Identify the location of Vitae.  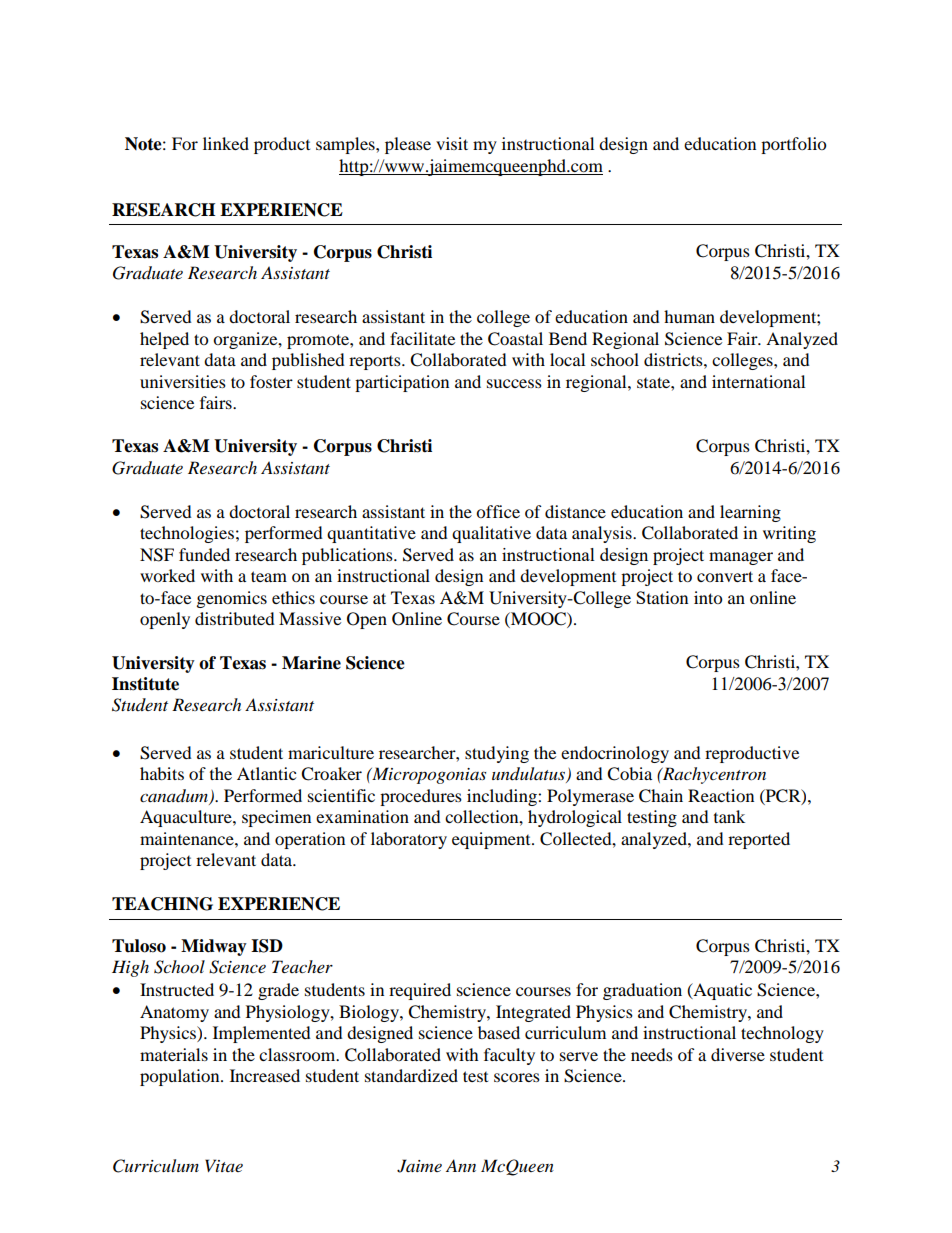
(224, 1165).
